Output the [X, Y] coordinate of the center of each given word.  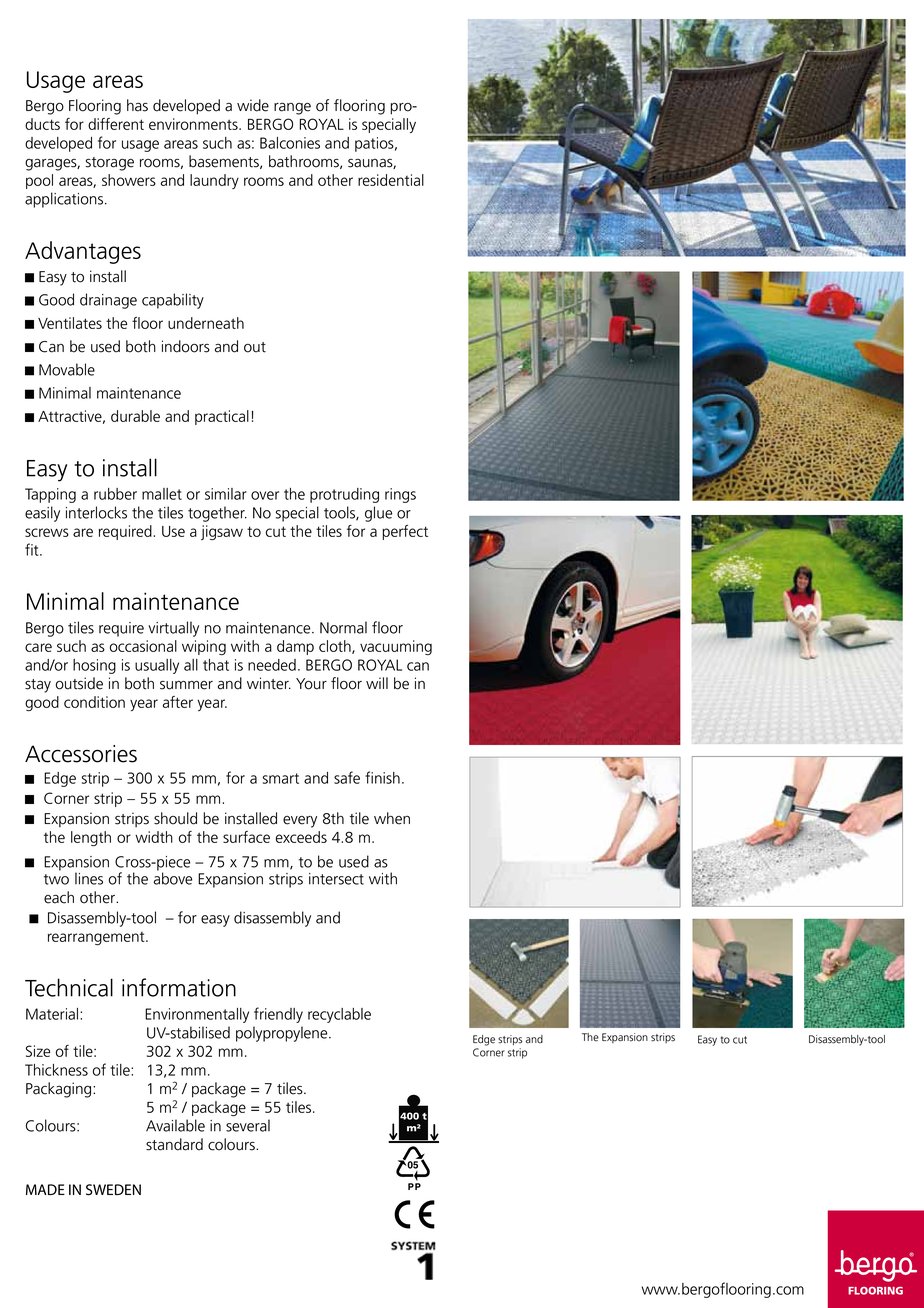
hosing [94, 666]
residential [391, 180]
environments [194, 124]
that [216, 665]
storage [110, 164]
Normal [343, 627]
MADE [45, 1189]
